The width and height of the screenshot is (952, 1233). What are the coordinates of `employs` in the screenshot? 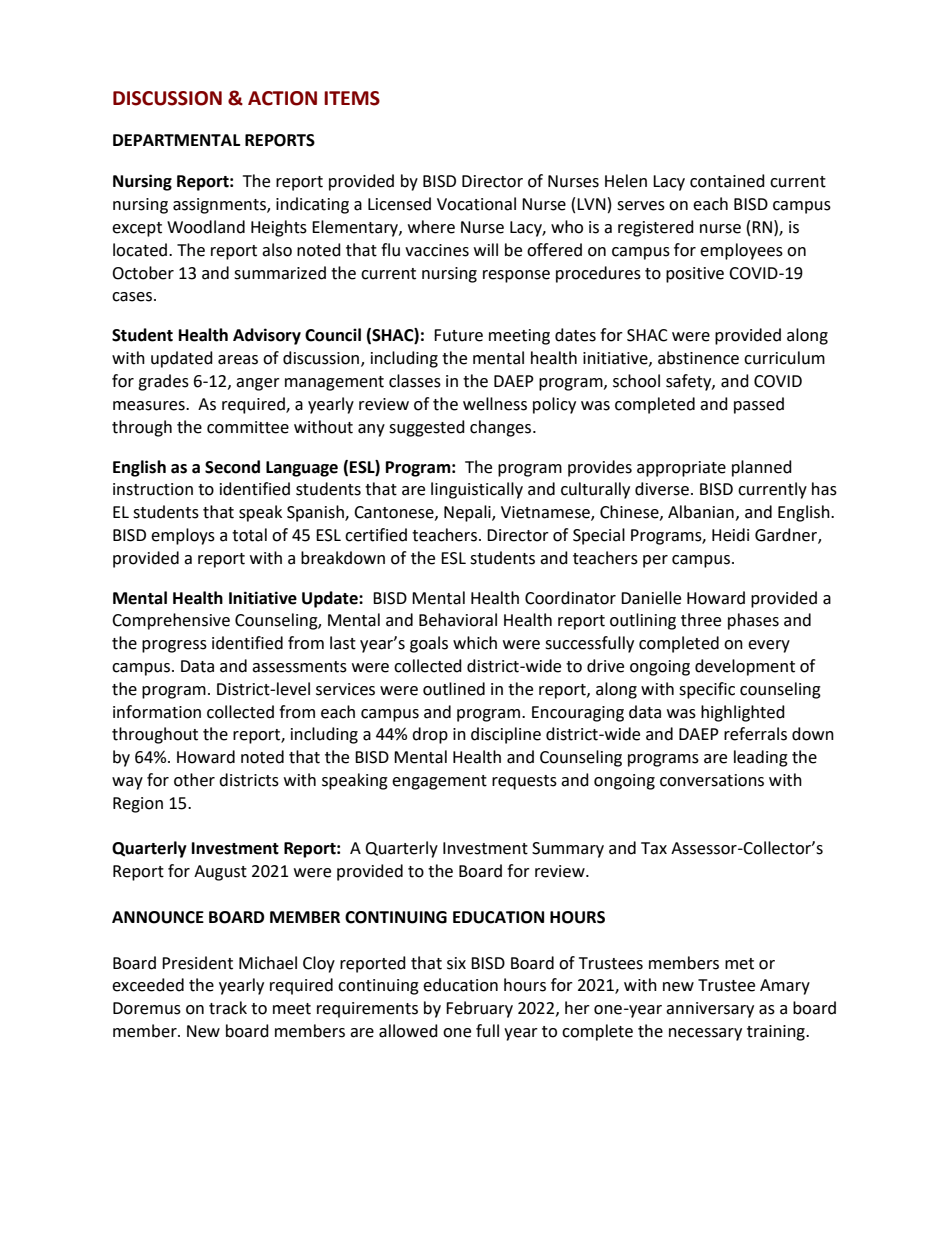 It's located at (183, 536).
